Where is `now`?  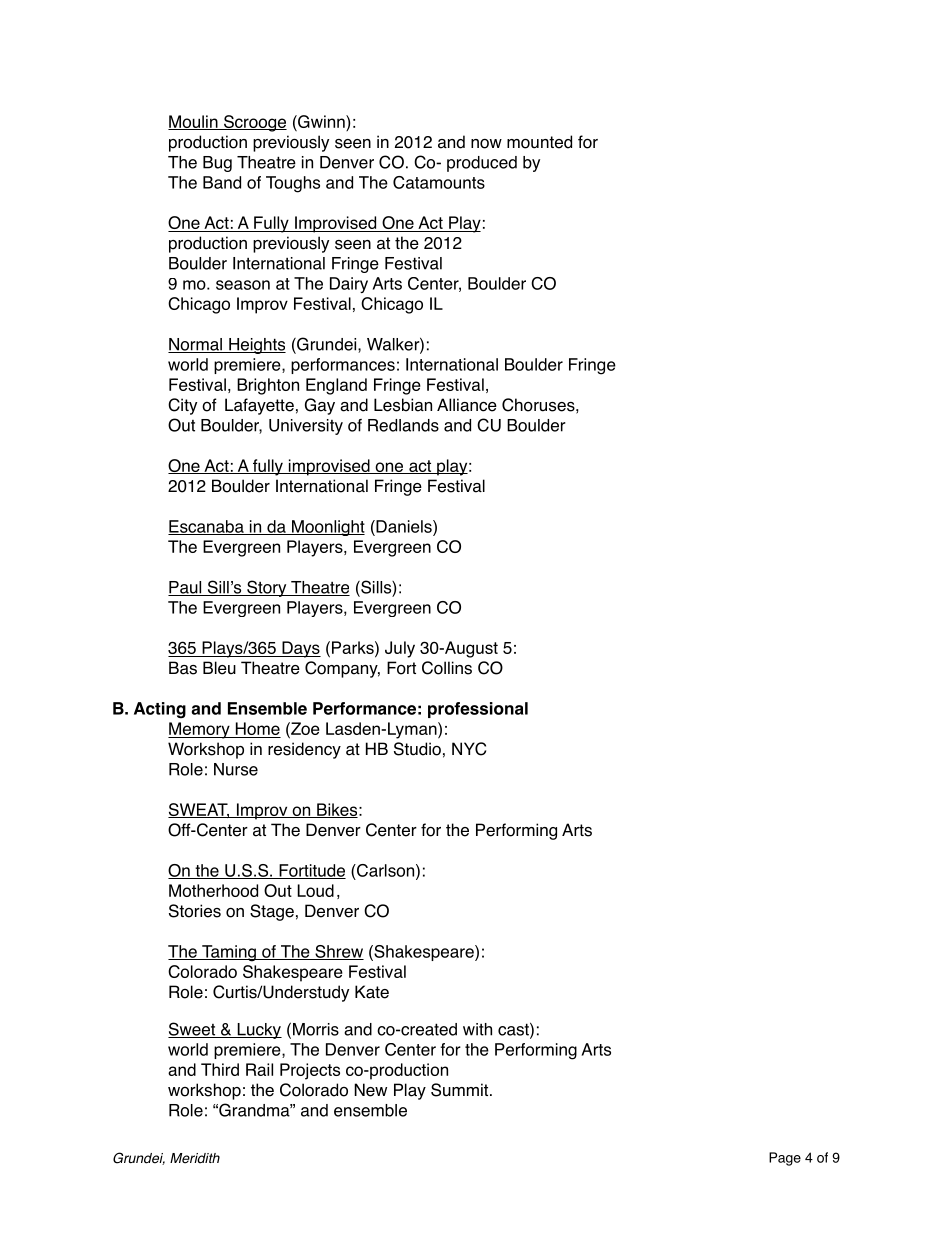 now is located at coordinates (486, 144).
